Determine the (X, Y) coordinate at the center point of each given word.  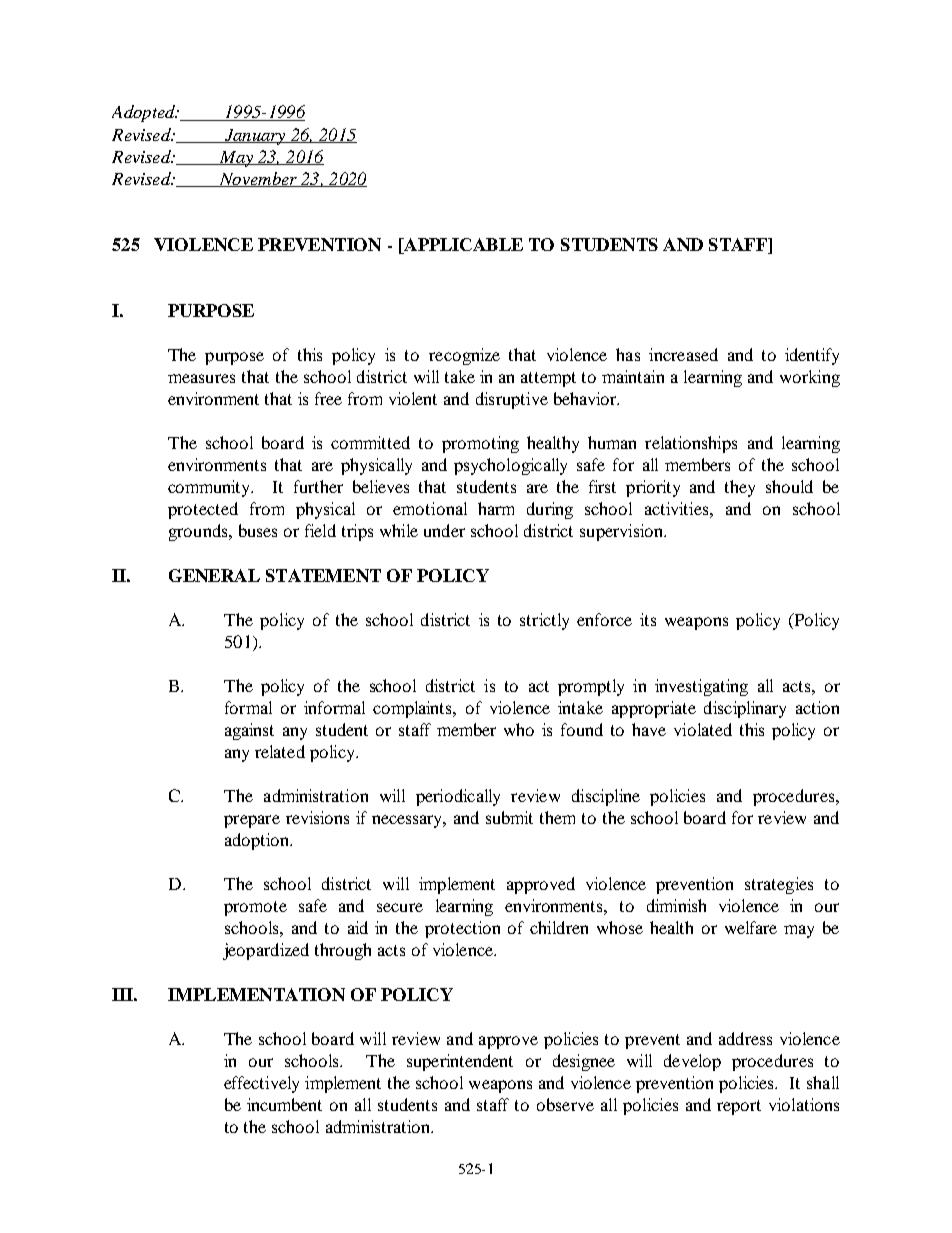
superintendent (460, 1062)
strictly (544, 621)
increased (683, 354)
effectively (261, 1084)
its (648, 619)
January (255, 137)
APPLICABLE (462, 246)
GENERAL (214, 575)
